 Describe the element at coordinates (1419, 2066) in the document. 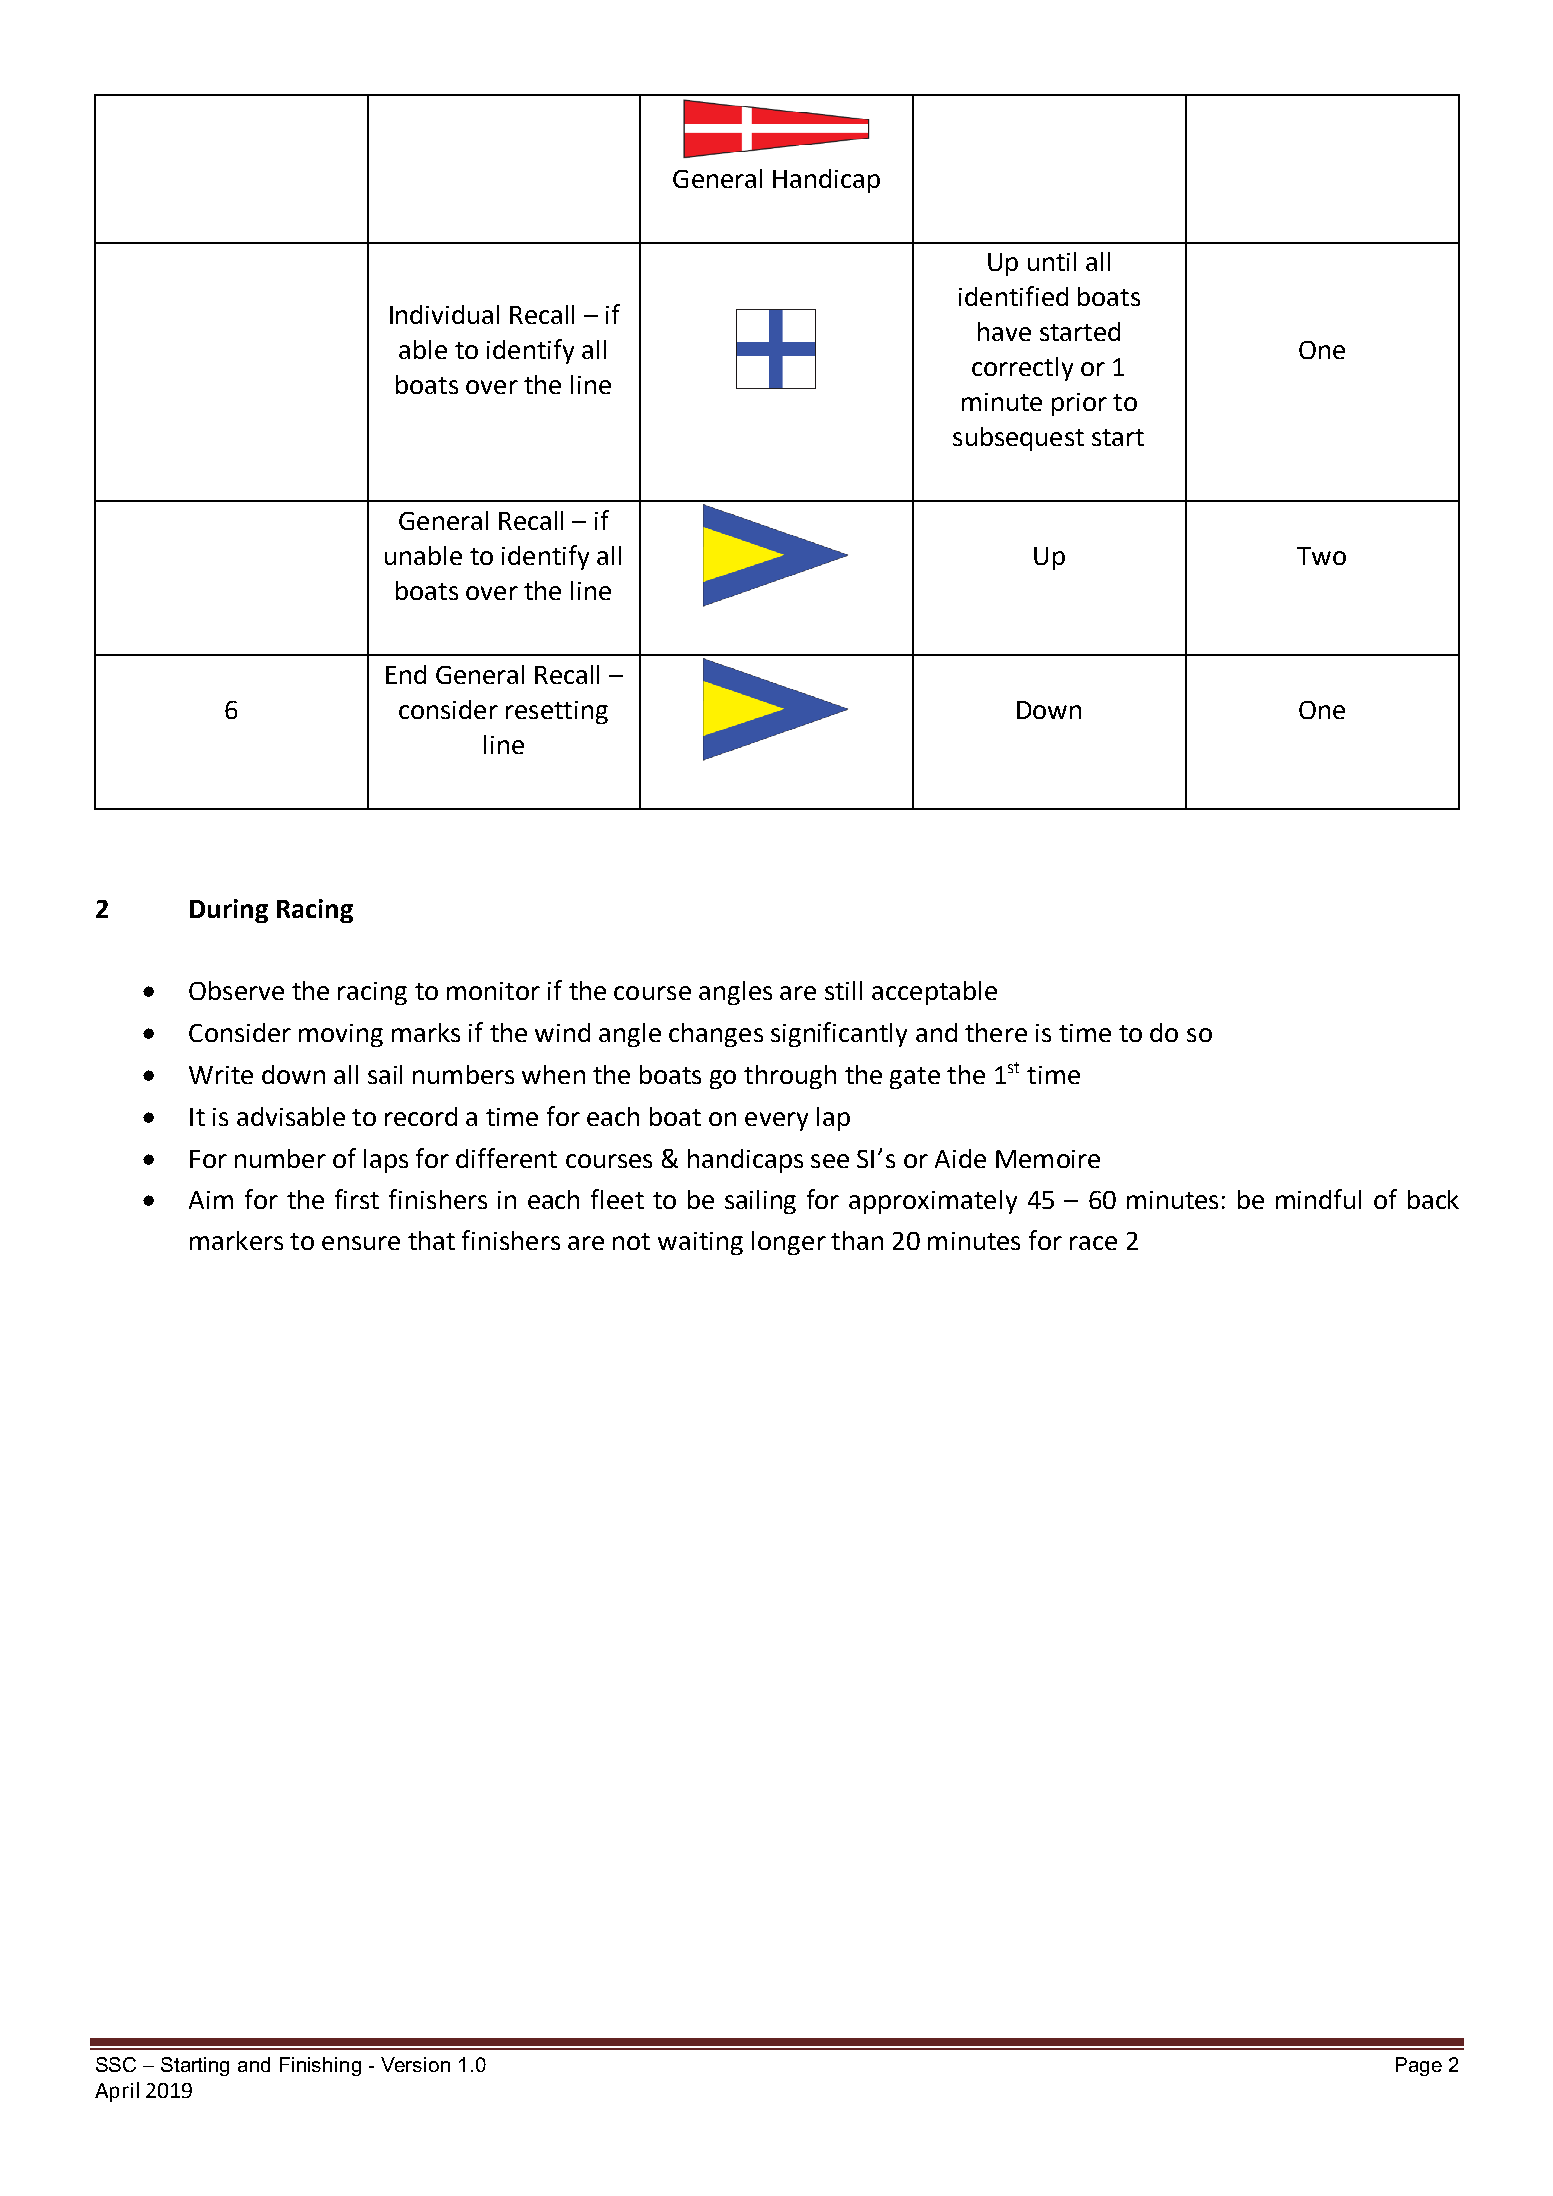

I see `Page` at that location.
